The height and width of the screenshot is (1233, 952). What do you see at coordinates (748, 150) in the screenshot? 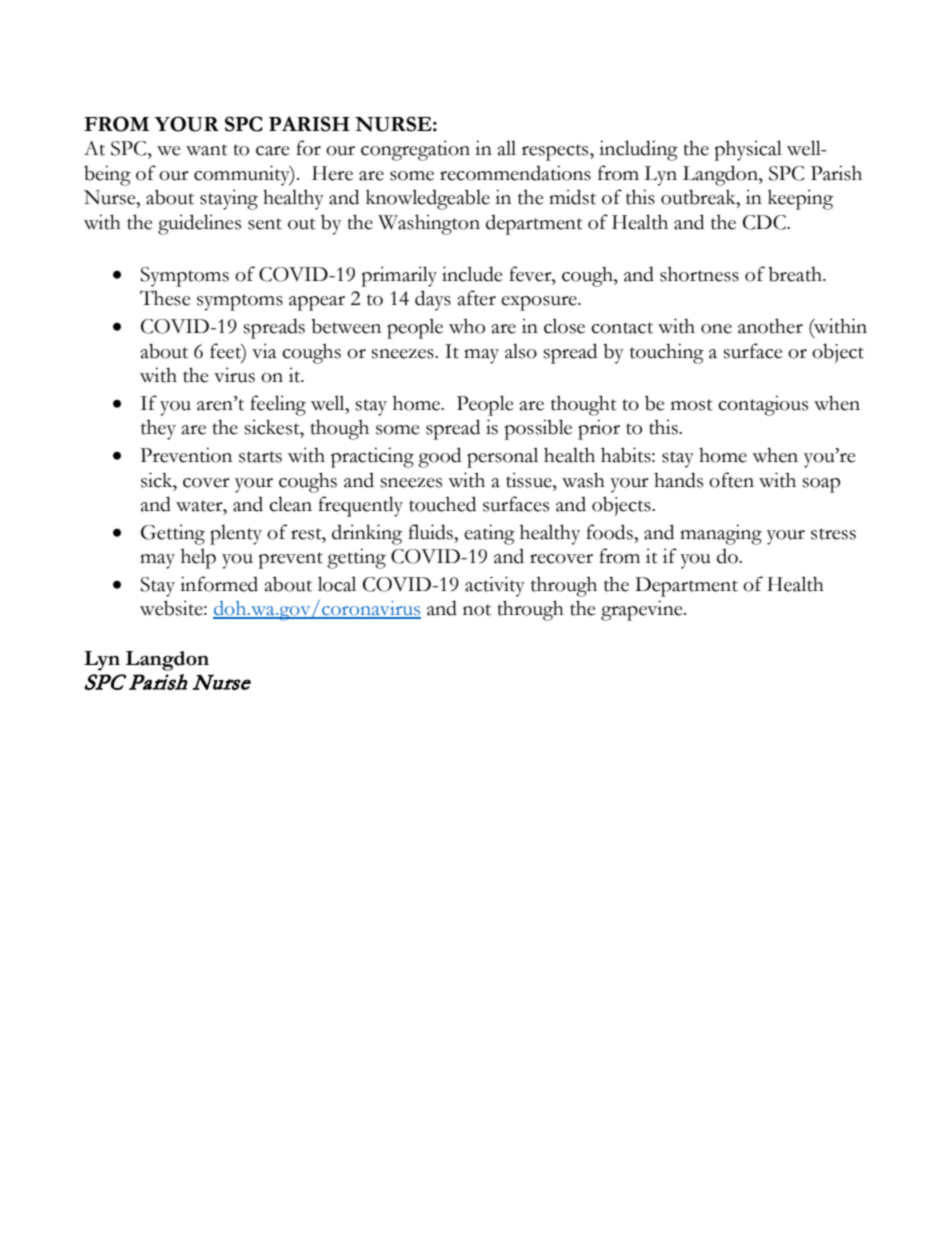
I see `physical` at bounding box center [748, 150].
